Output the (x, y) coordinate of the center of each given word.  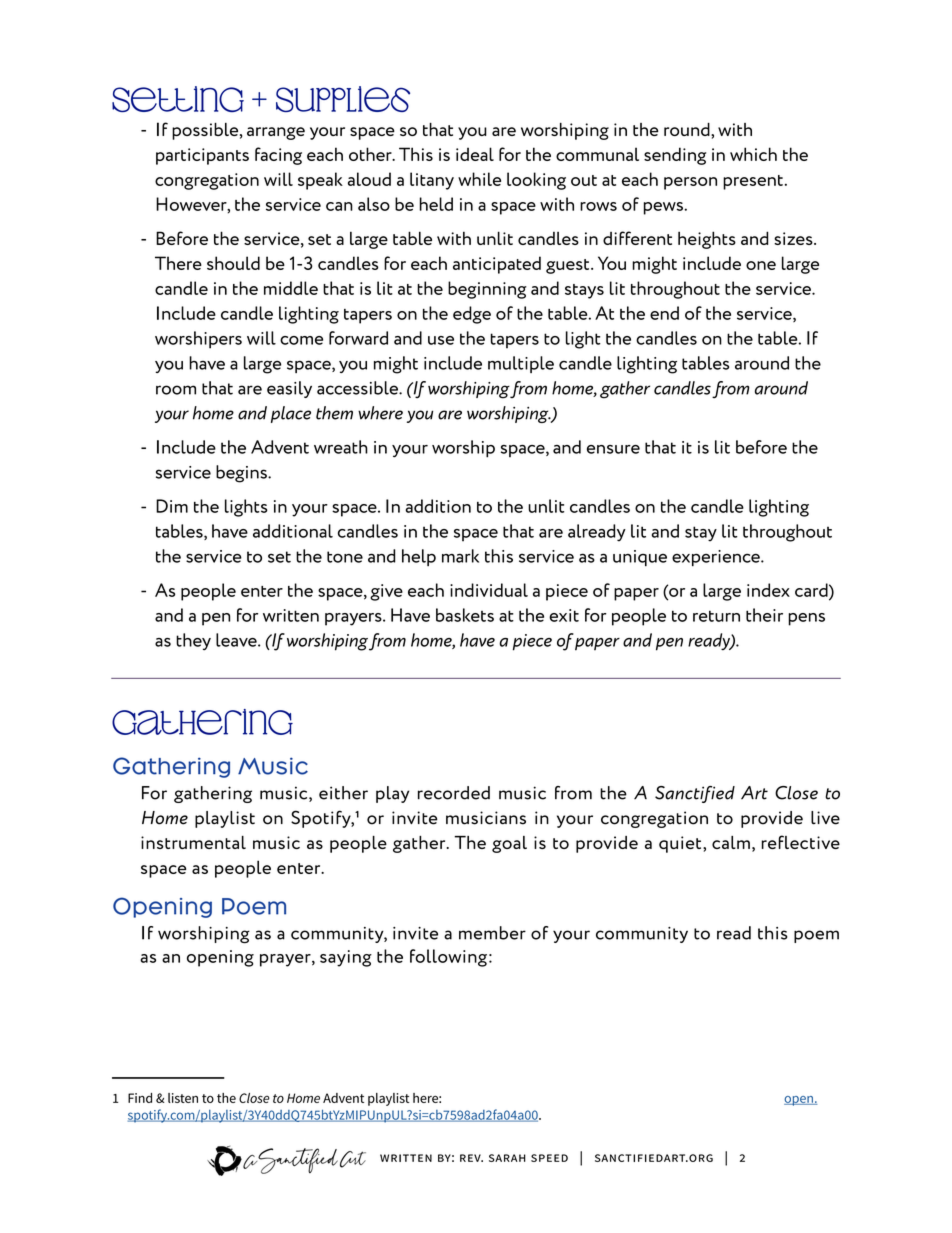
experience (717, 558)
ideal (475, 154)
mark (460, 556)
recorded (454, 793)
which (753, 154)
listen (183, 1098)
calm (731, 842)
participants (202, 156)
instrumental (193, 842)
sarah (507, 1158)
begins (242, 474)
